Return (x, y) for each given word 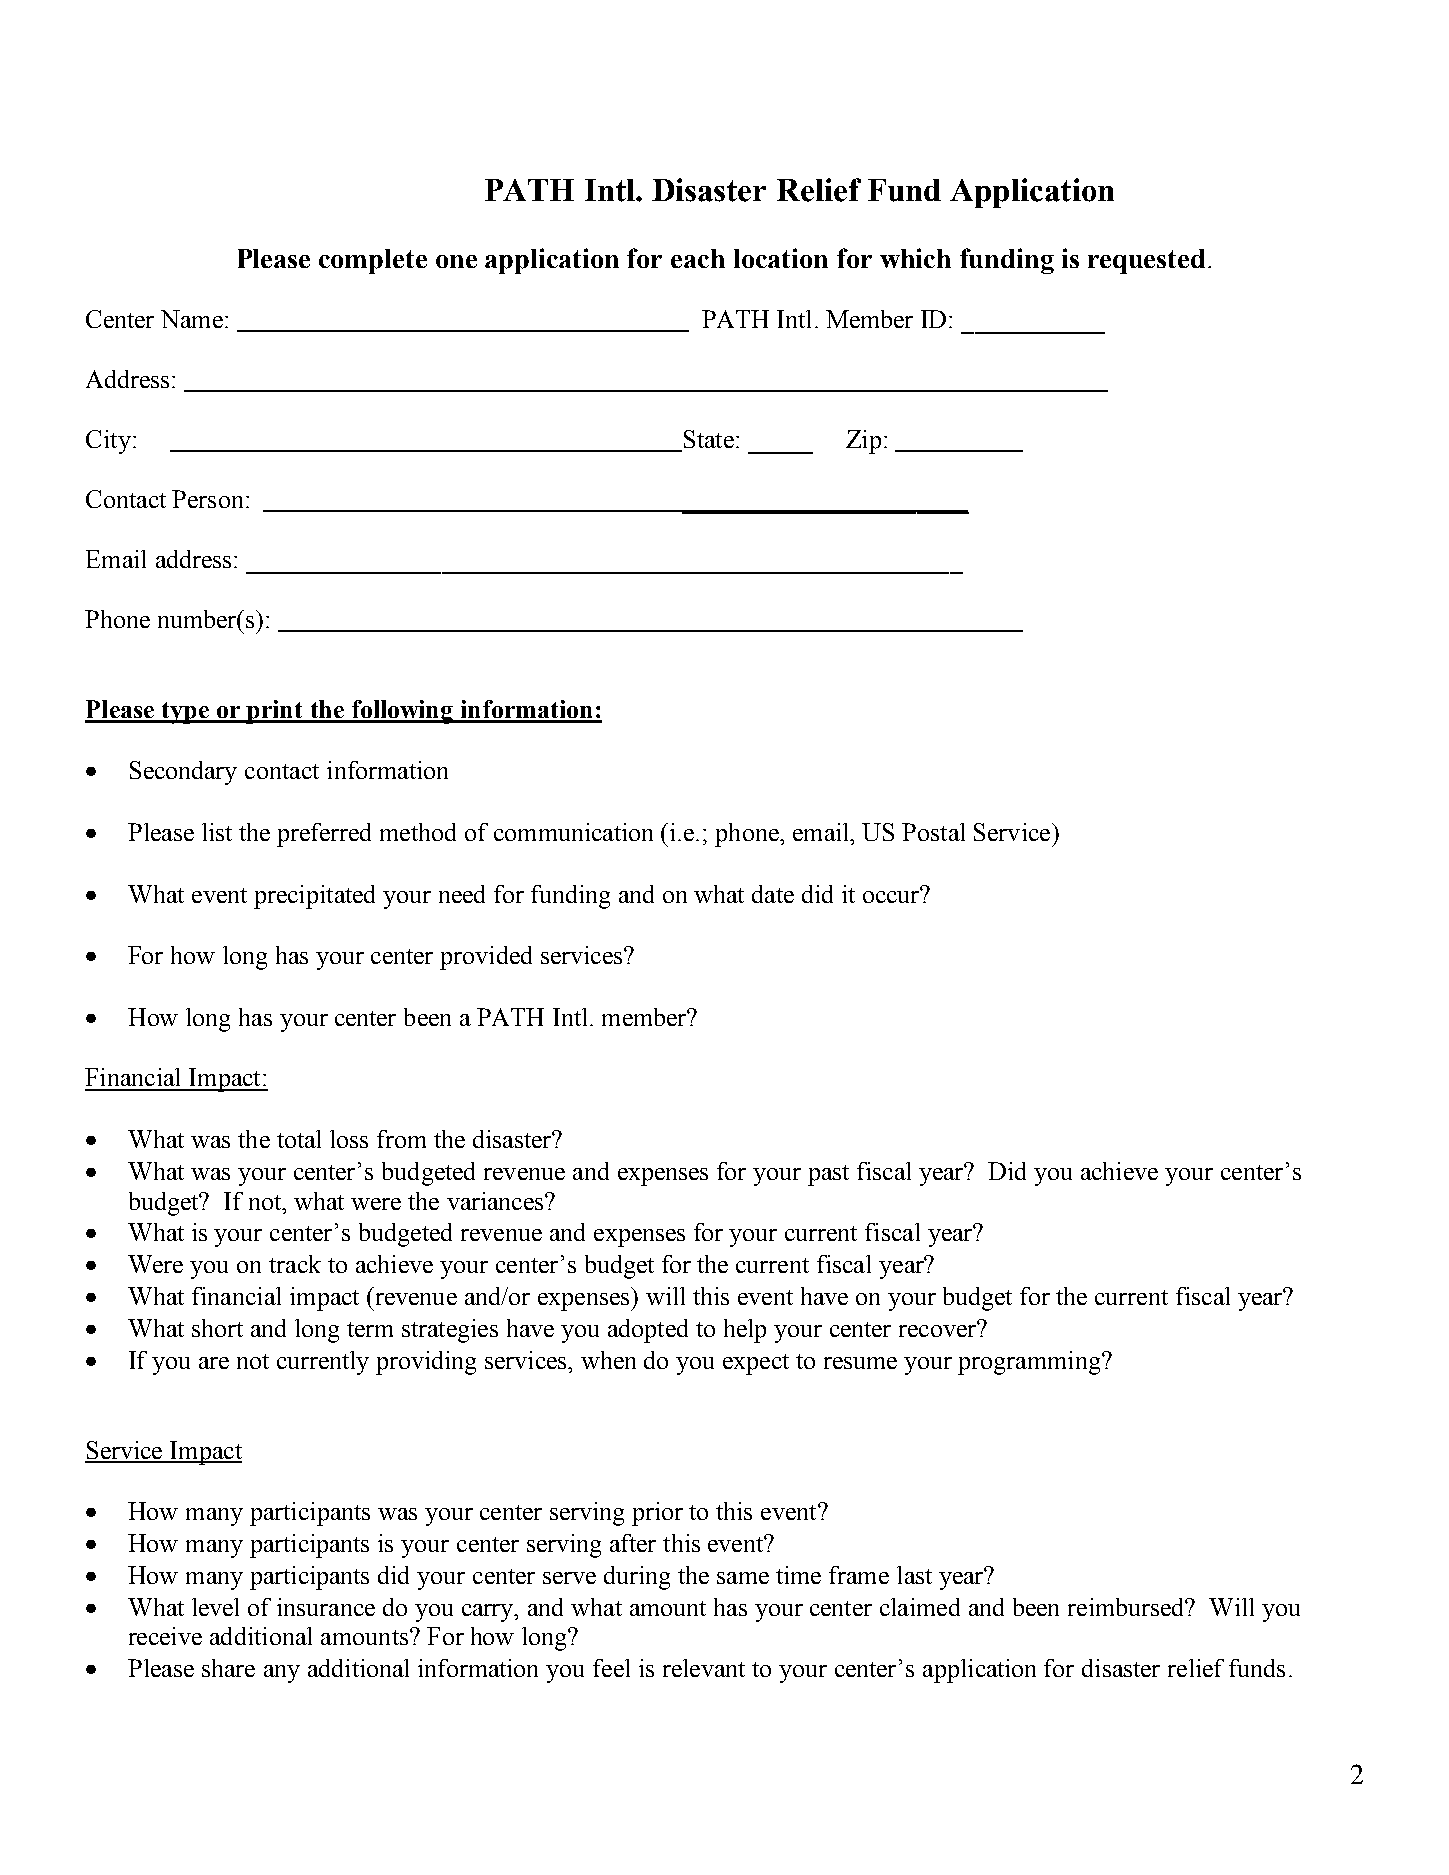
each (698, 258)
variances (496, 1201)
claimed (920, 1607)
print (275, 712)
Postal (933, 832)
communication (573, 832)
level (215, 1607)
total (299, 1139)
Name (192, 319)
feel (611, 1668)
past (828, 1175)
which (915, 258)
